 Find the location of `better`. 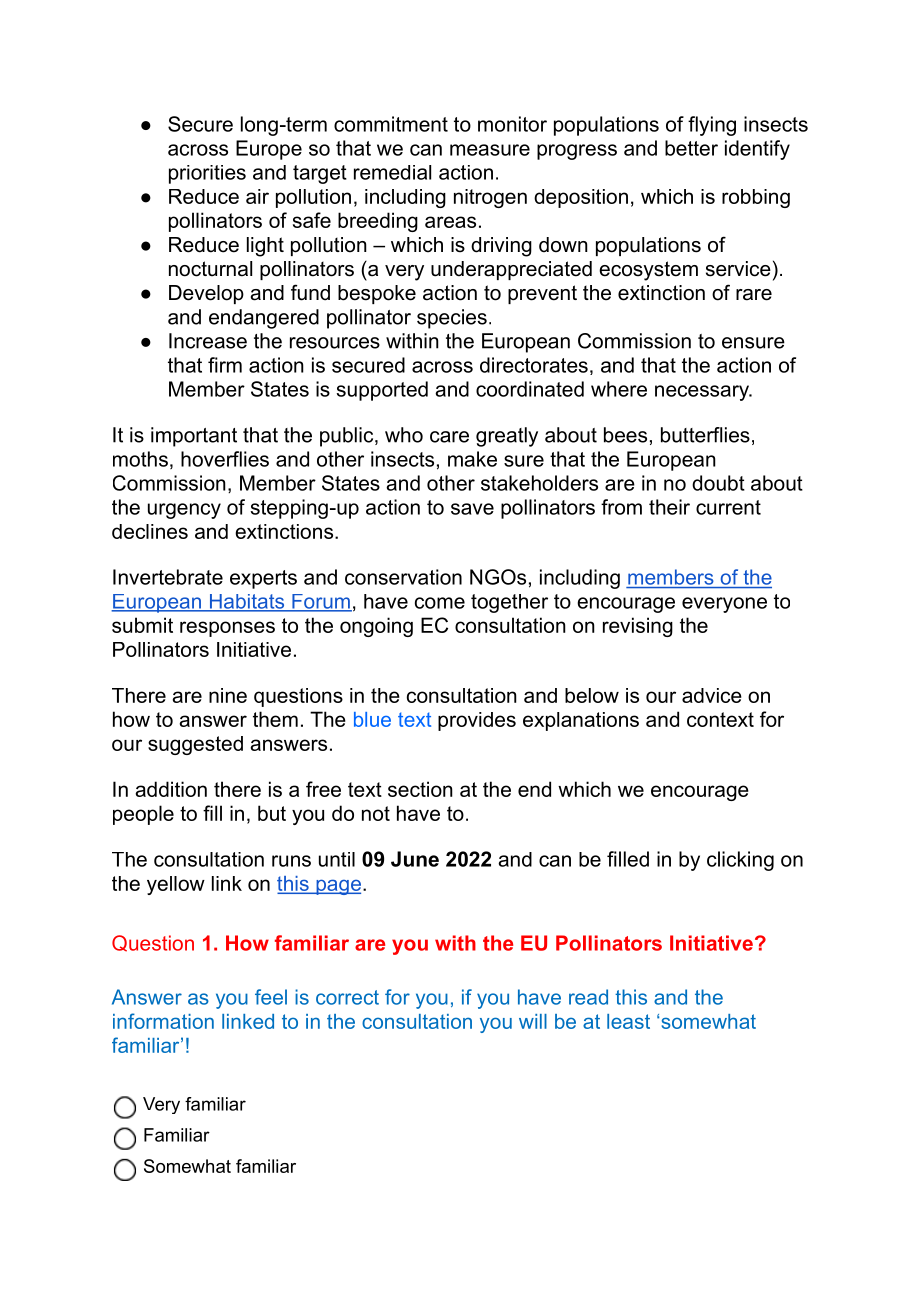

better is located at coordinates (691, 148).
